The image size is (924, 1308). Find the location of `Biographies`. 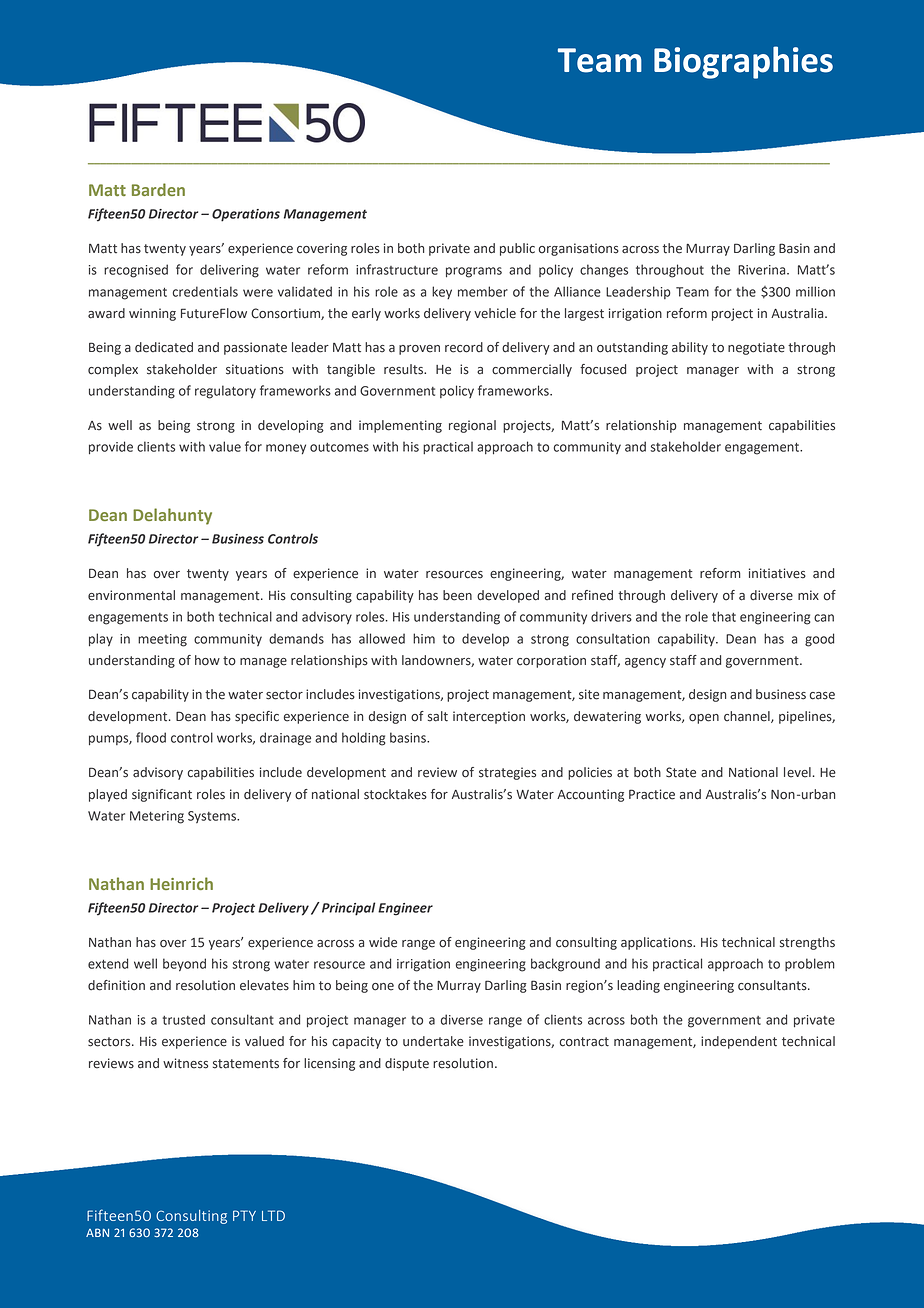

Biographies is located at coordinates (743, 62).
